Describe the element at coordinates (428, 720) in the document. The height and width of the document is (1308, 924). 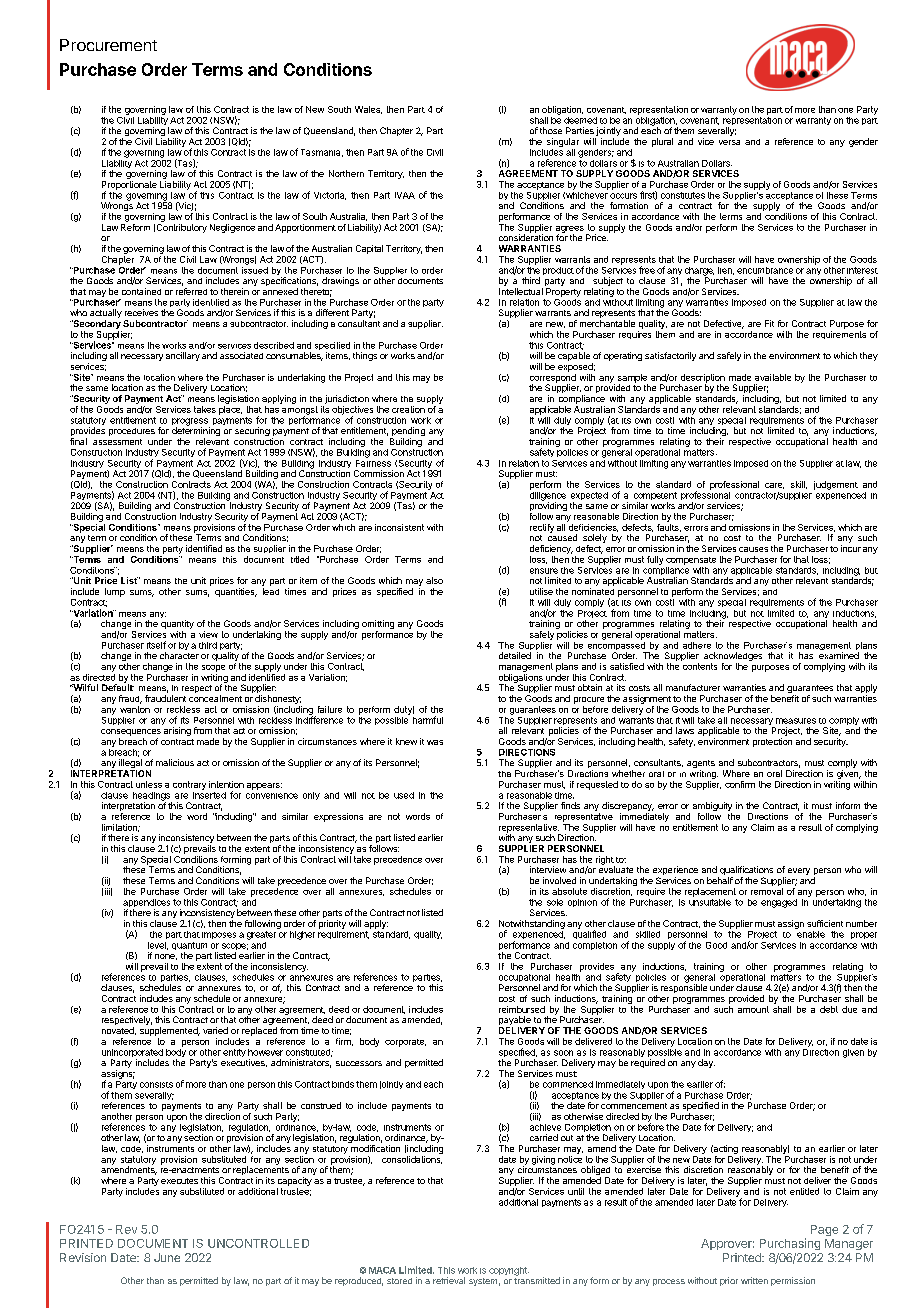
I see `harmful` at that location.
